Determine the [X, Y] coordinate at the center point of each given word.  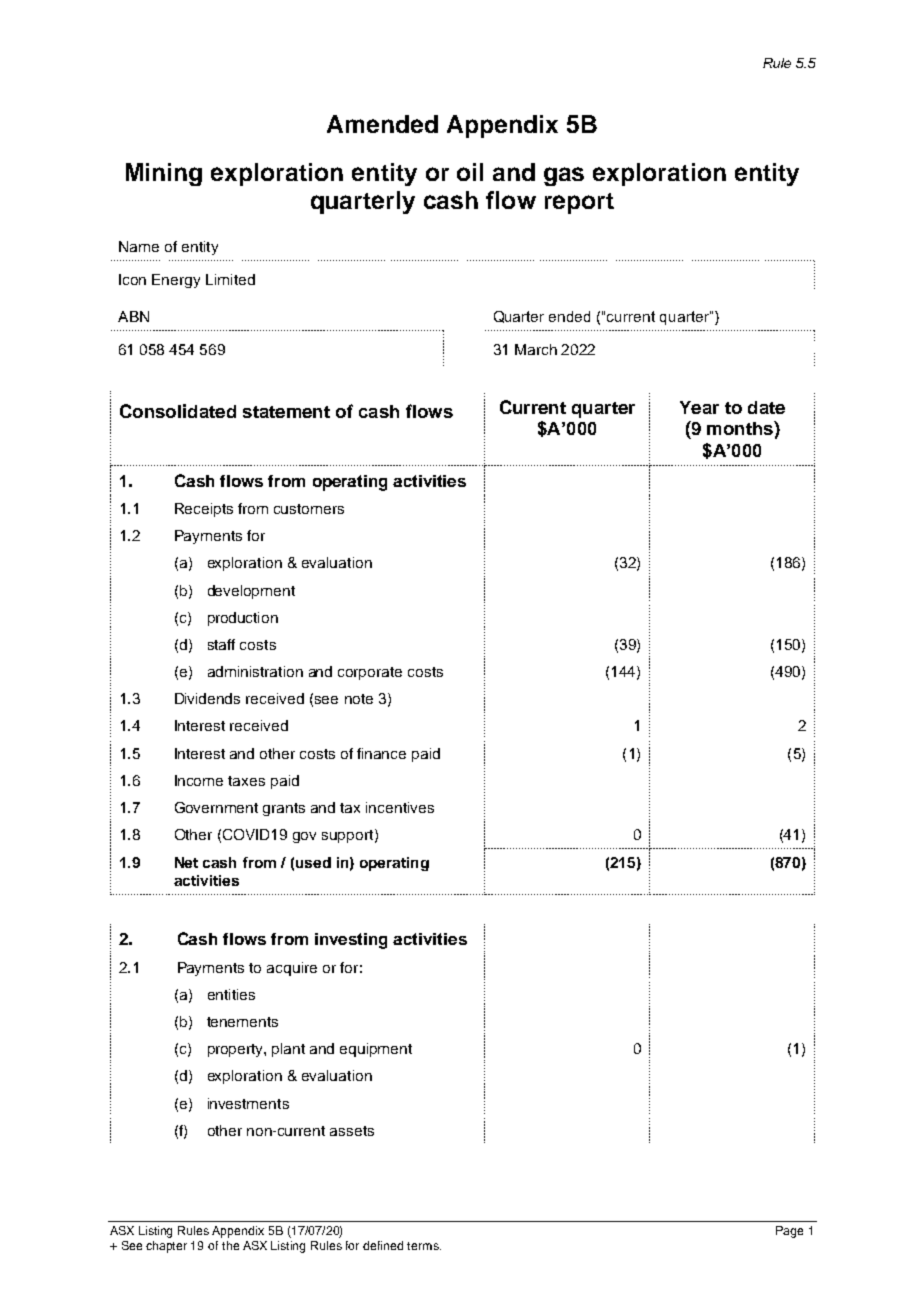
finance [381, 753]
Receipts [204, 510]
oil [470, 172]
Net [186, 862]
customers [309, 509]
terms [424, 1246]
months [741, 428]
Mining [164, 174]
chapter [166, 1247]
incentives [400, 807]
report [579, 203]
